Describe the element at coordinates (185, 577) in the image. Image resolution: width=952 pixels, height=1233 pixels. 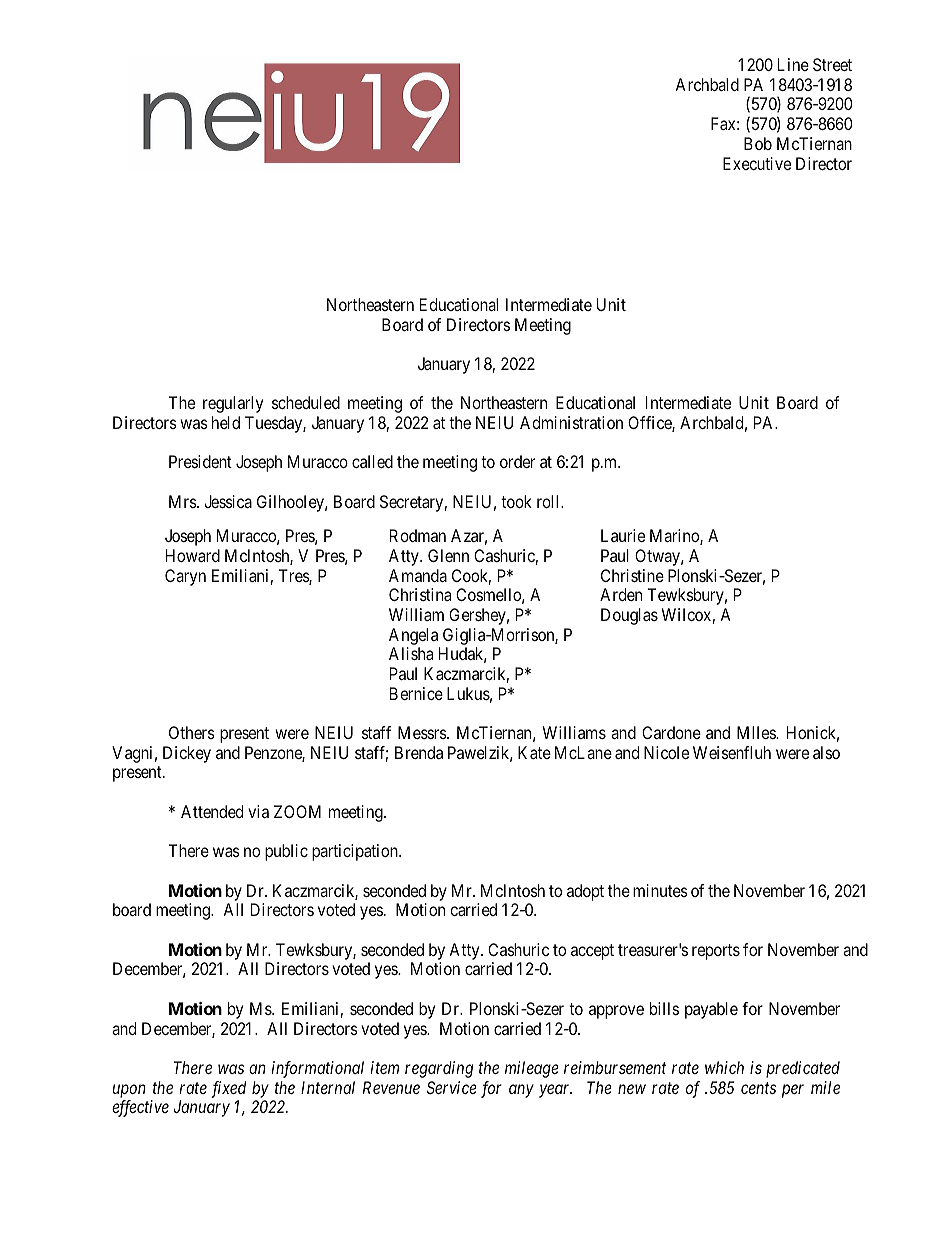
I see `Caryn` at that location.
